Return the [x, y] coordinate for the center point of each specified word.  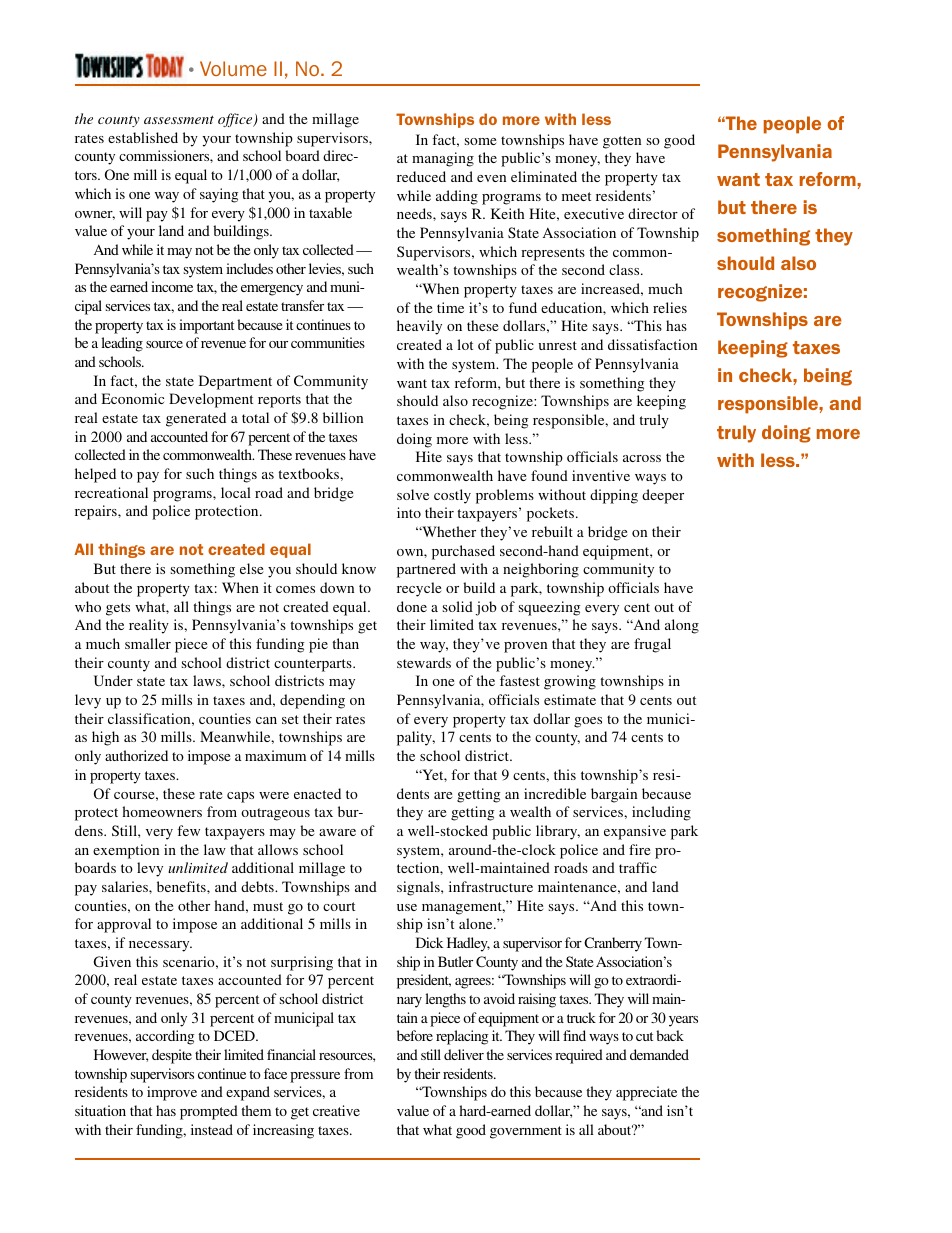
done [412, 606]
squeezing [549, 608]
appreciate [646, 1093]
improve [172, 1093]
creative [336, 1110]
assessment [179, 120]
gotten [622, 142]
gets [118, 609]
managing [443, 159]
